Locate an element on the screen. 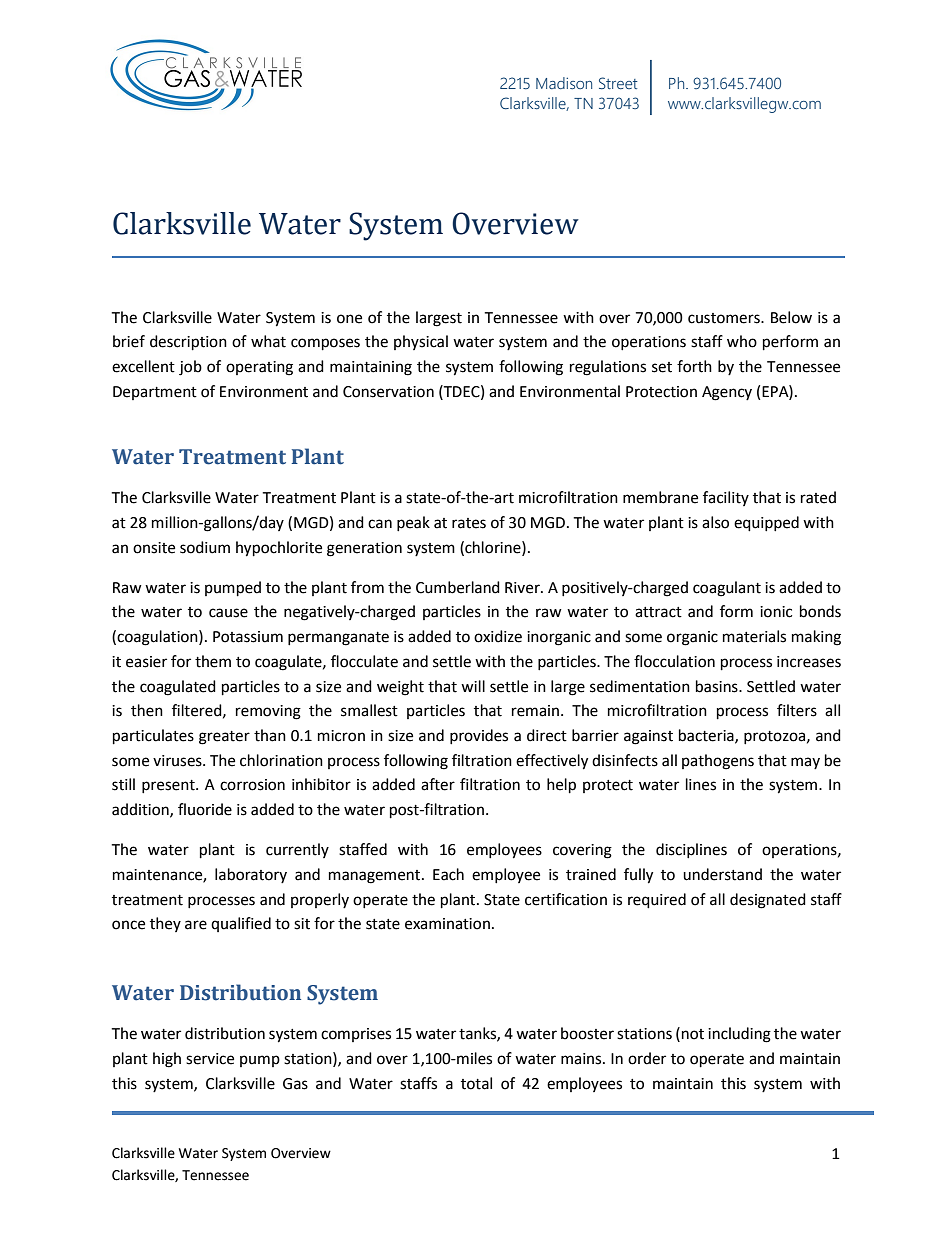 This screenshot has width=952, height=1233. Street is located at coordinates (618, 83).
